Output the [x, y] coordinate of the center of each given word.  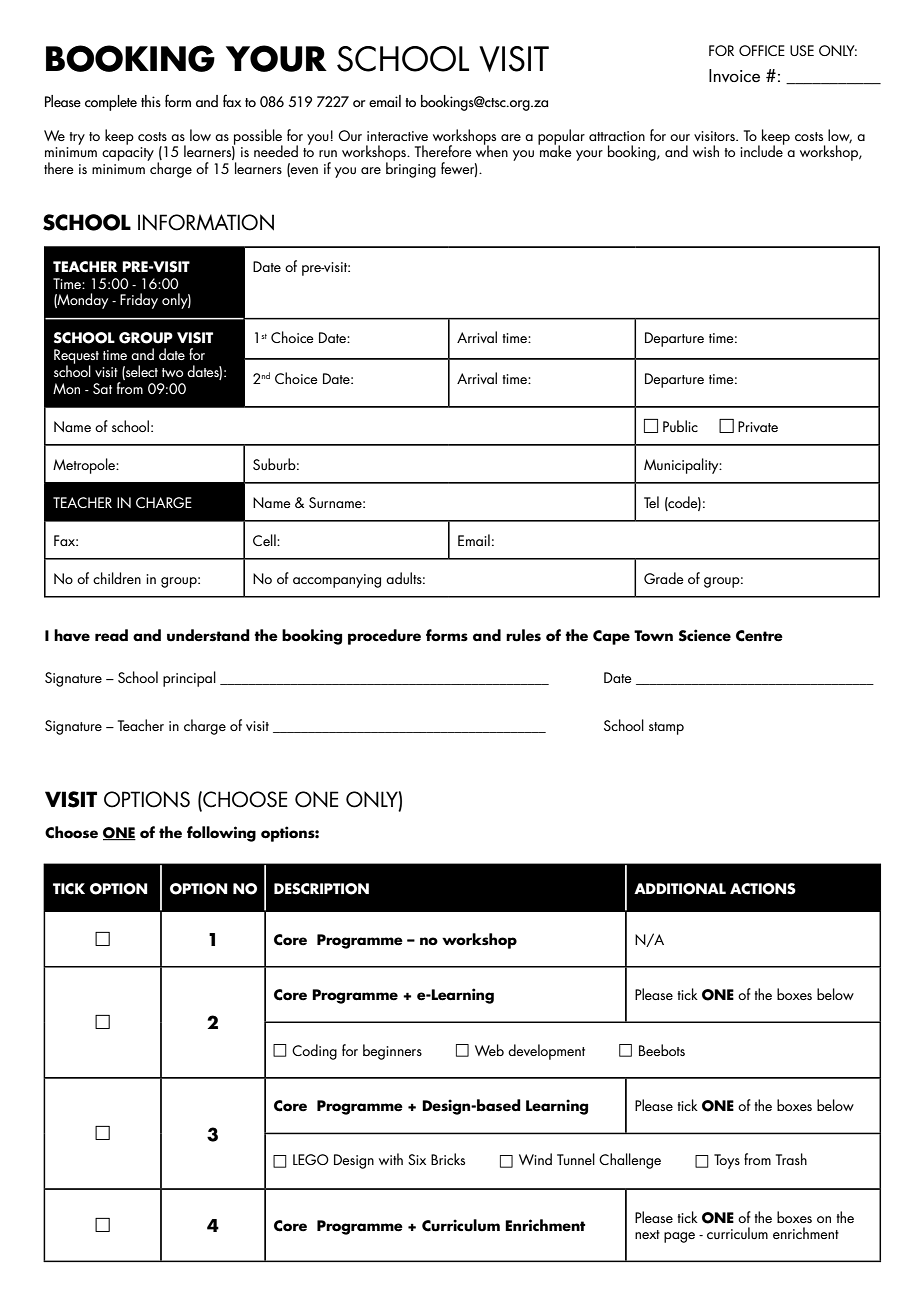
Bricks [448, 1159]
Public [680, 426]
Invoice [734, 75]
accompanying [337, 581]
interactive [397, 136]
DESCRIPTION [321, 889]
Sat [102, 388]
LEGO [311, 1159]
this [151, 101]
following [221, 834]
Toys [727, 1161]
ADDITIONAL [680, 889]
